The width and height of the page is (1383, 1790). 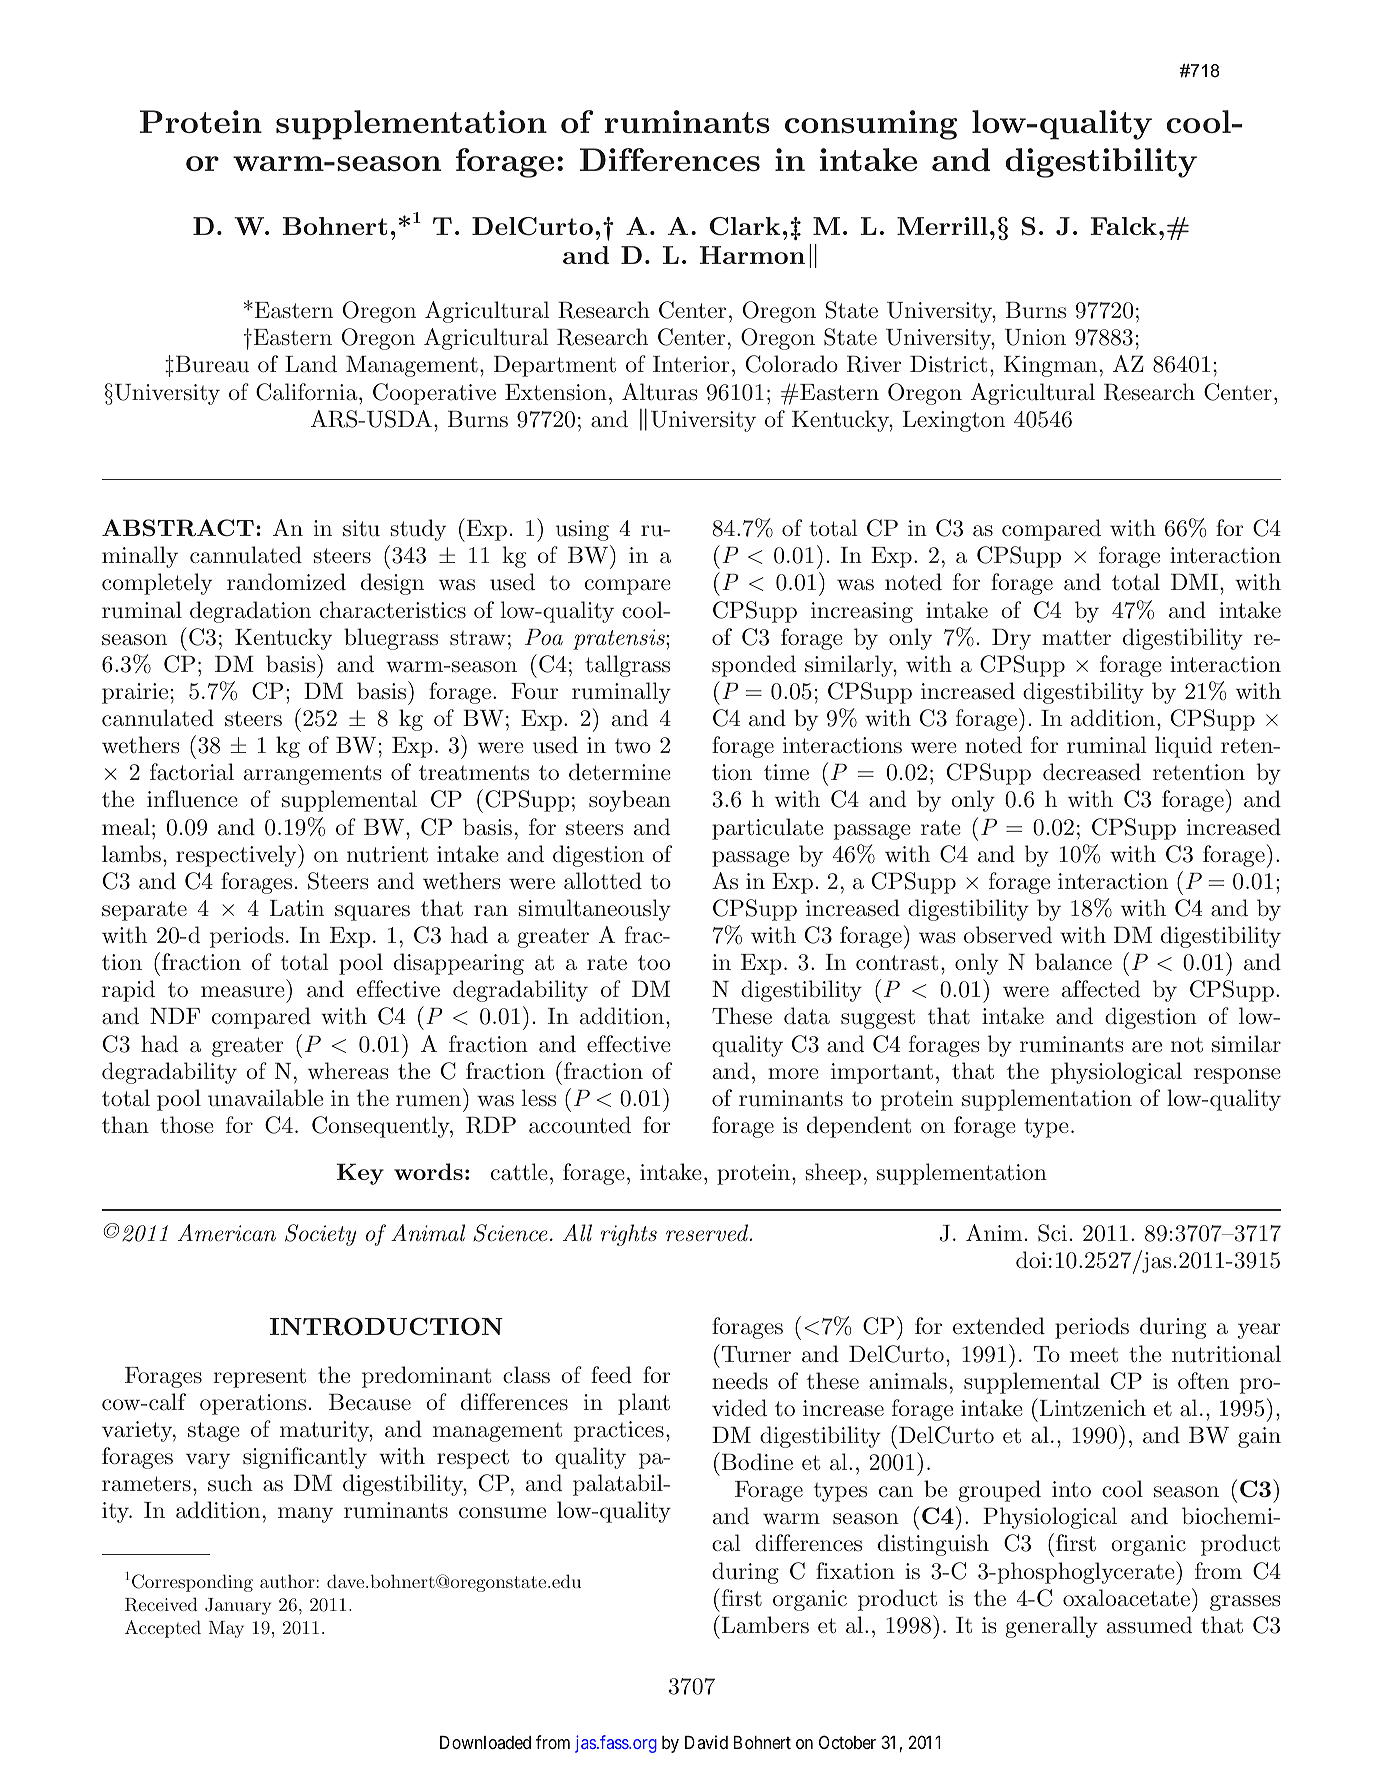 What do you see at coordinates (942, 226) in the page?
I see `Merrill` at bounding box center [942, 226].
